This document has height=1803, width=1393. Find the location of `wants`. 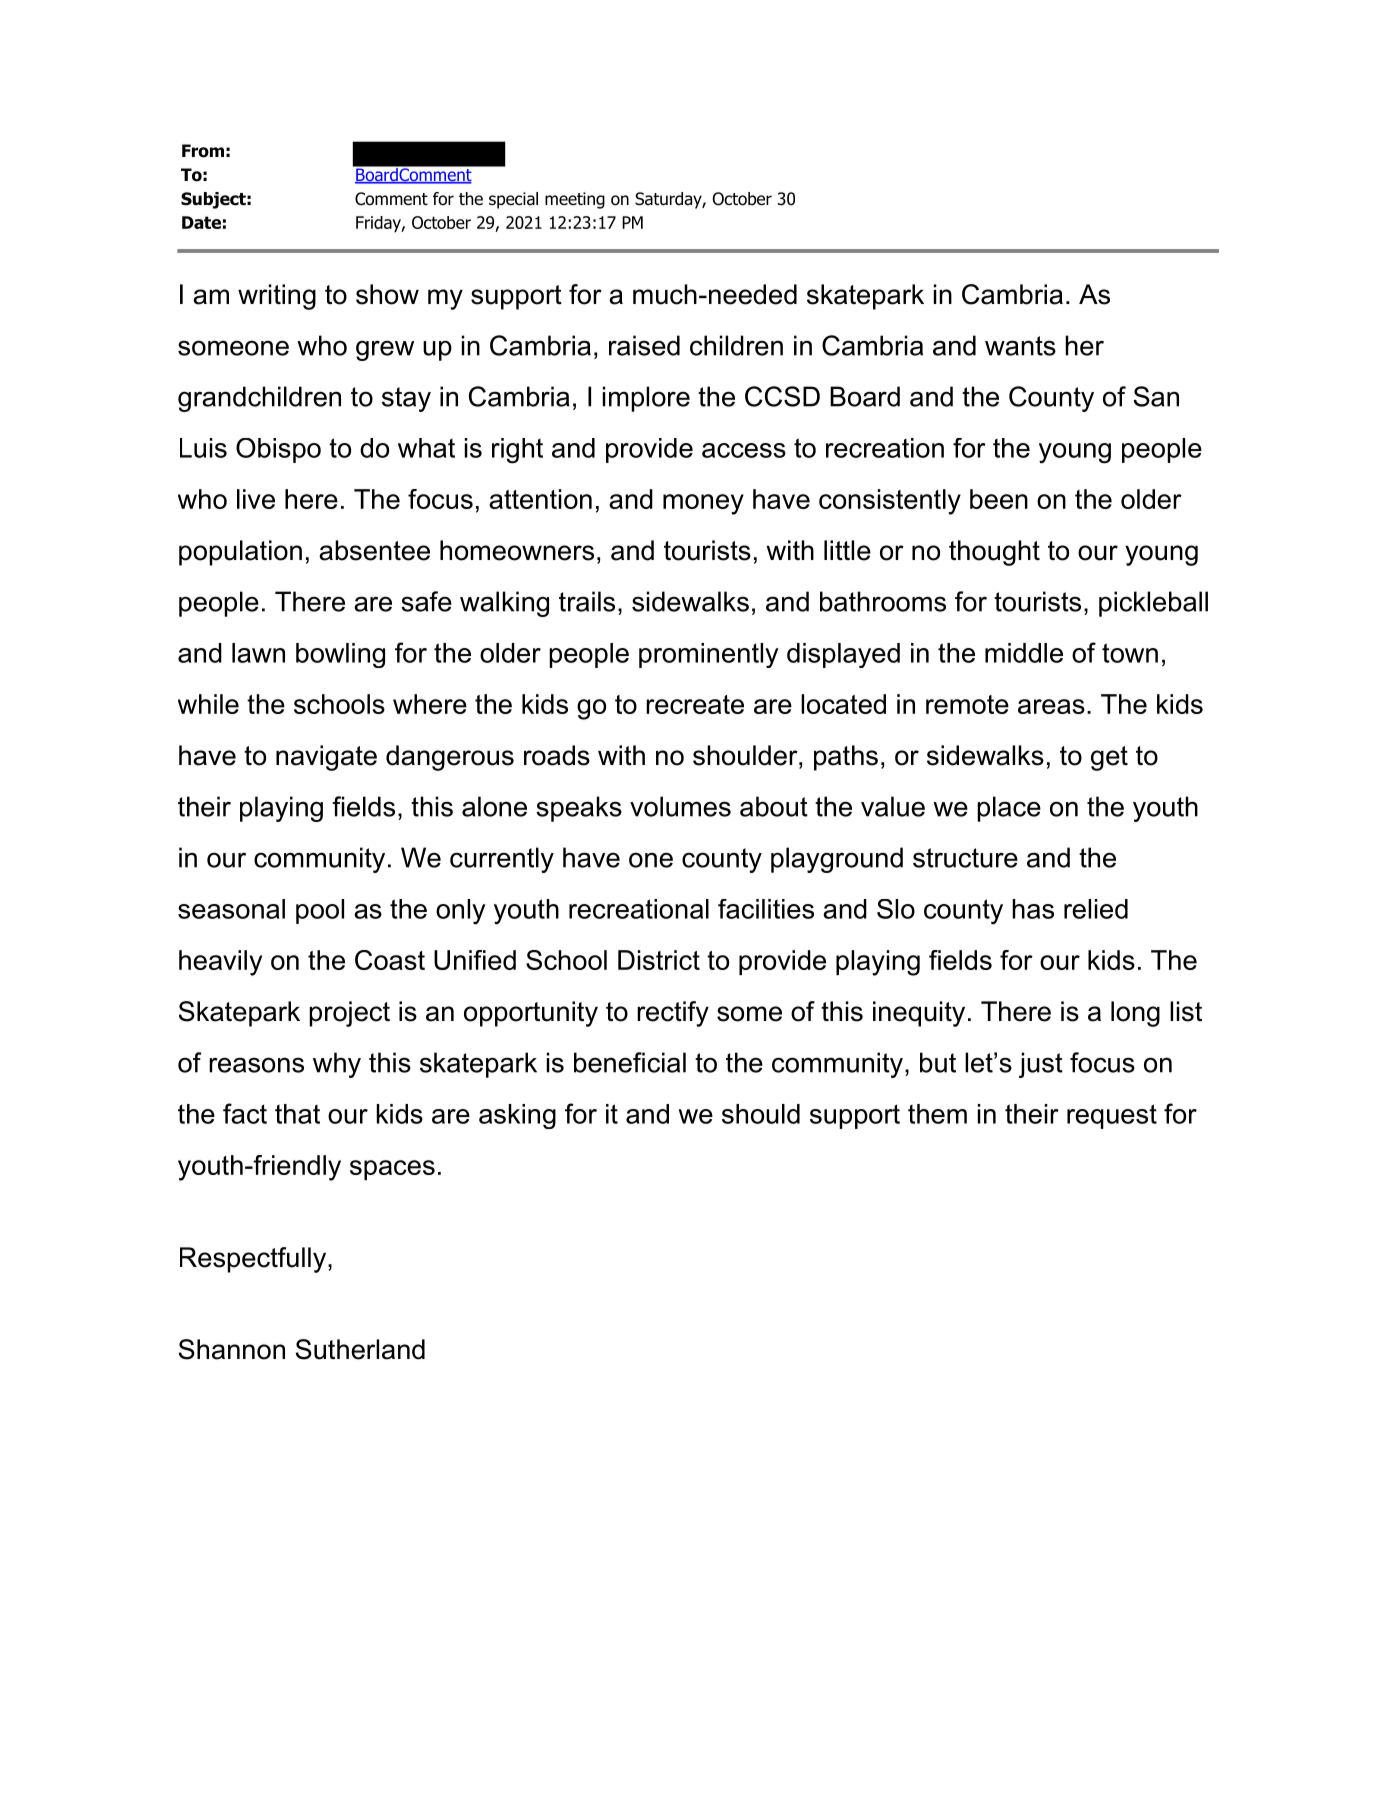

wants is located at coordinates (1020, 346).
